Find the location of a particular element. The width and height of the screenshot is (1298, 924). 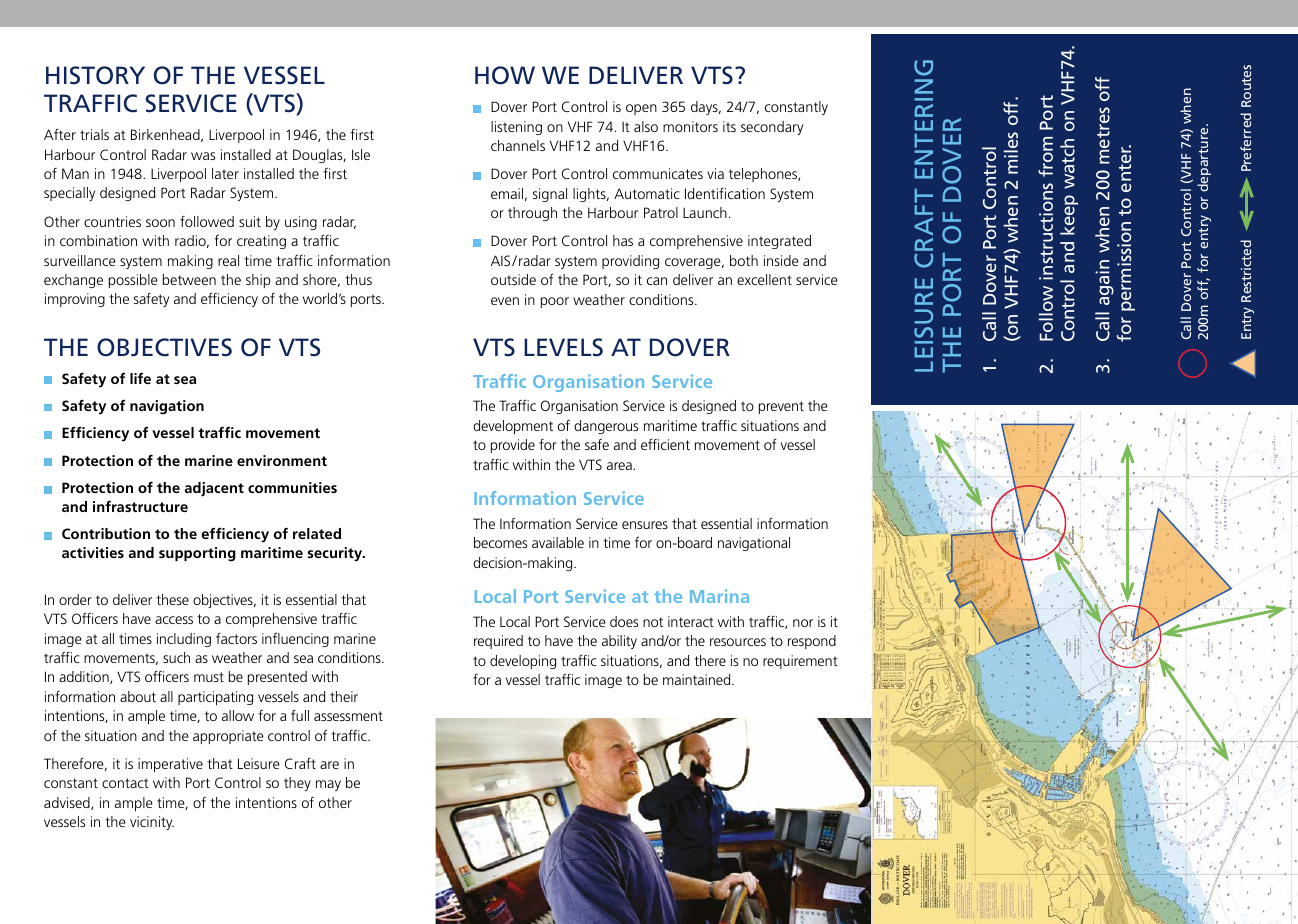

vicinity is located at coordinates (152, 823).
